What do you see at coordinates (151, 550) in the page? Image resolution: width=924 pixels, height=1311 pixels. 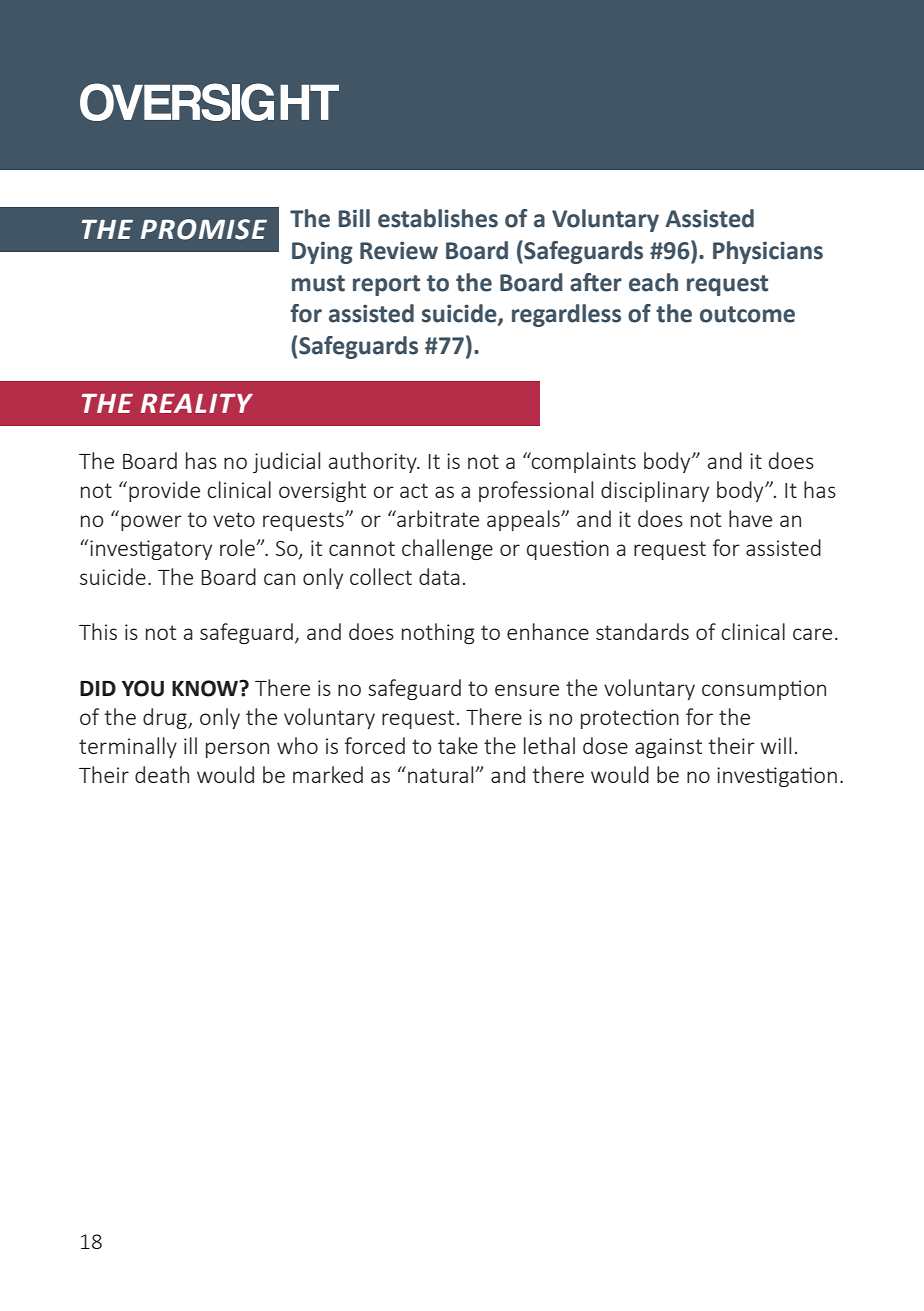 I see `investigatory` at bounding box center [151, 550].
